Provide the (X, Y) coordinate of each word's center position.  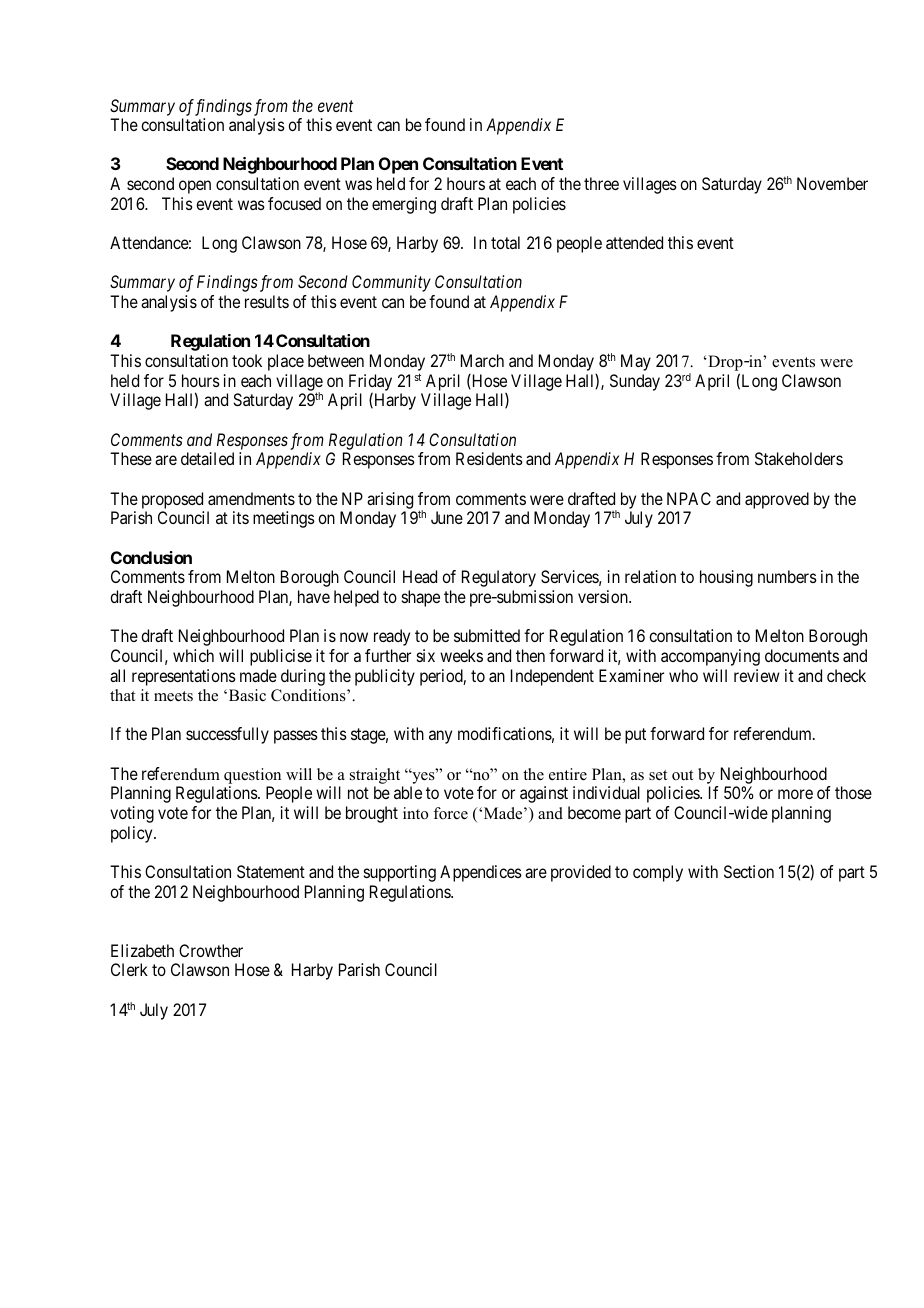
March (482, 360)
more (795, 794)
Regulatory (499, 578)
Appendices (481, 873)
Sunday (635, 382)
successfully (227, 735)
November (832, 183)
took (247, 360)
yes (423, 777)
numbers (787, 576)
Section (749, 871)
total (505, 242)
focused (294, 203)
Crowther (211, 950)
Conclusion (151, 557)
